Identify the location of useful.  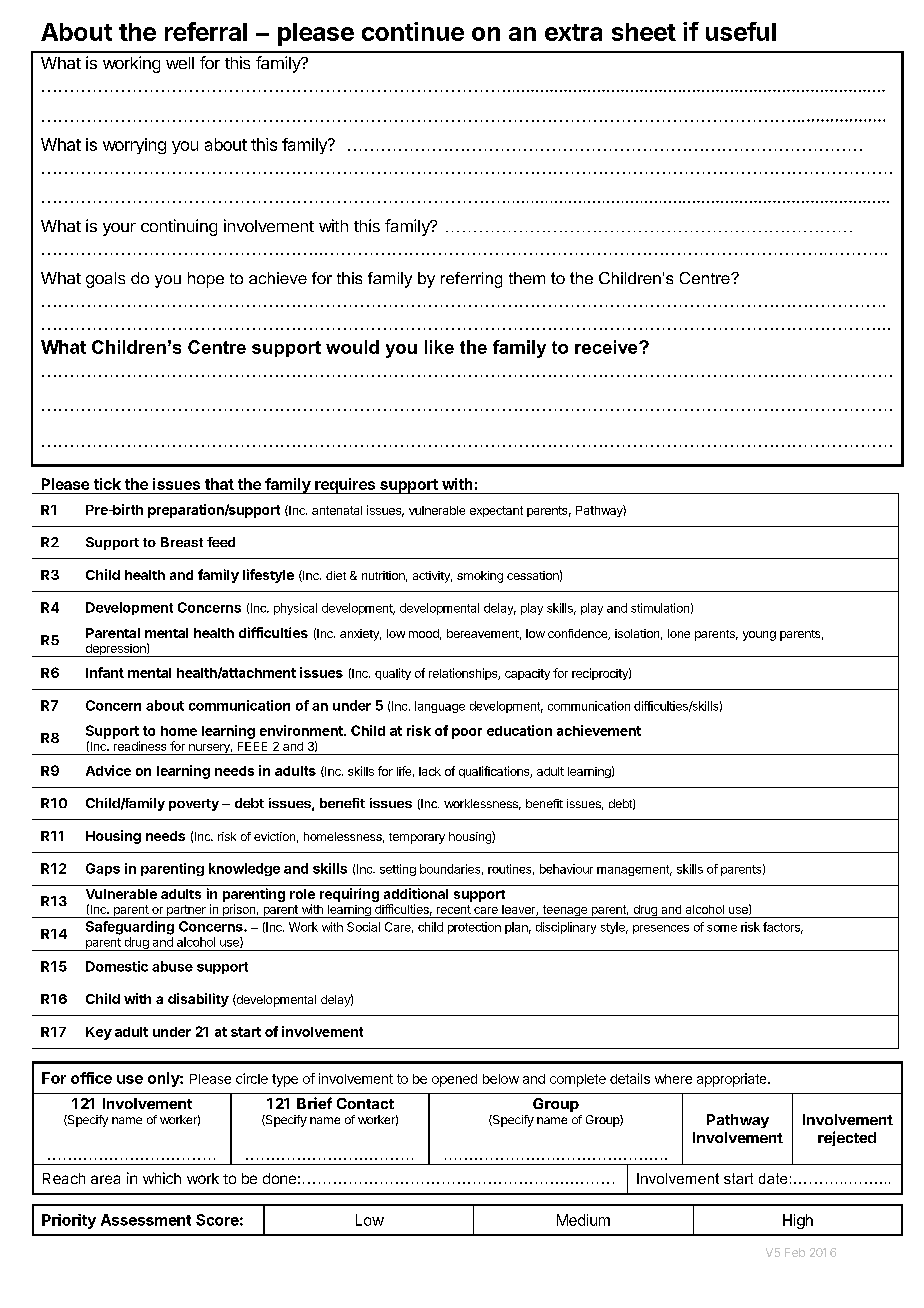
(741, 31).
